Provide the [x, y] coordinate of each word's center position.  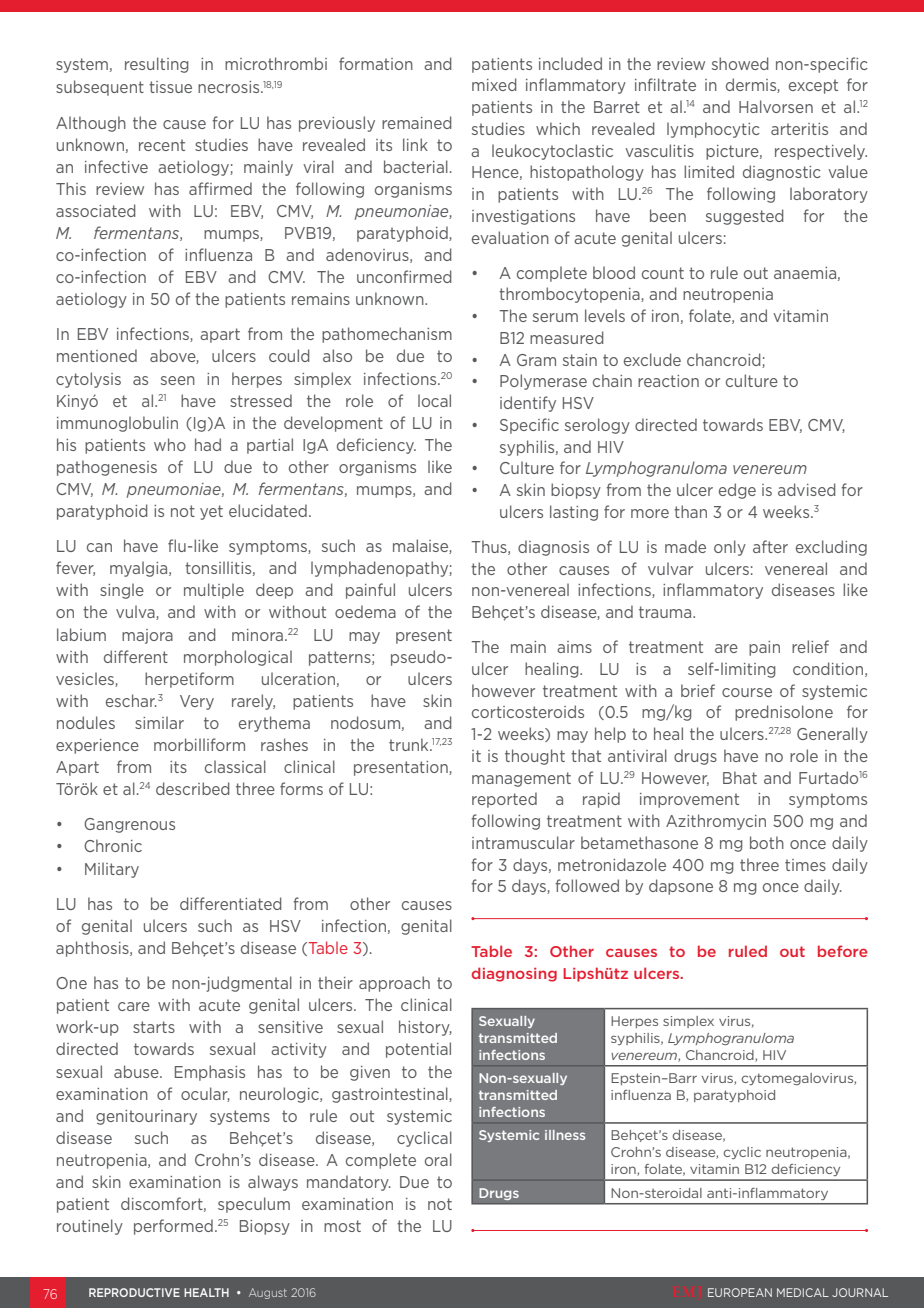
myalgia [140, 569]
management [521, 779]
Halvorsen [776, 106]
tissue [170, 87]
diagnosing [514, 974]
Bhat [740, 777]
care [134, 1006]
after [770, 546]
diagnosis [553, 548]
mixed [494, 84]
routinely [90, 1227]
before [843, 951]
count [663, 273]
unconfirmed [404, 276]
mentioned [97, 355]
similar [159, 722]
